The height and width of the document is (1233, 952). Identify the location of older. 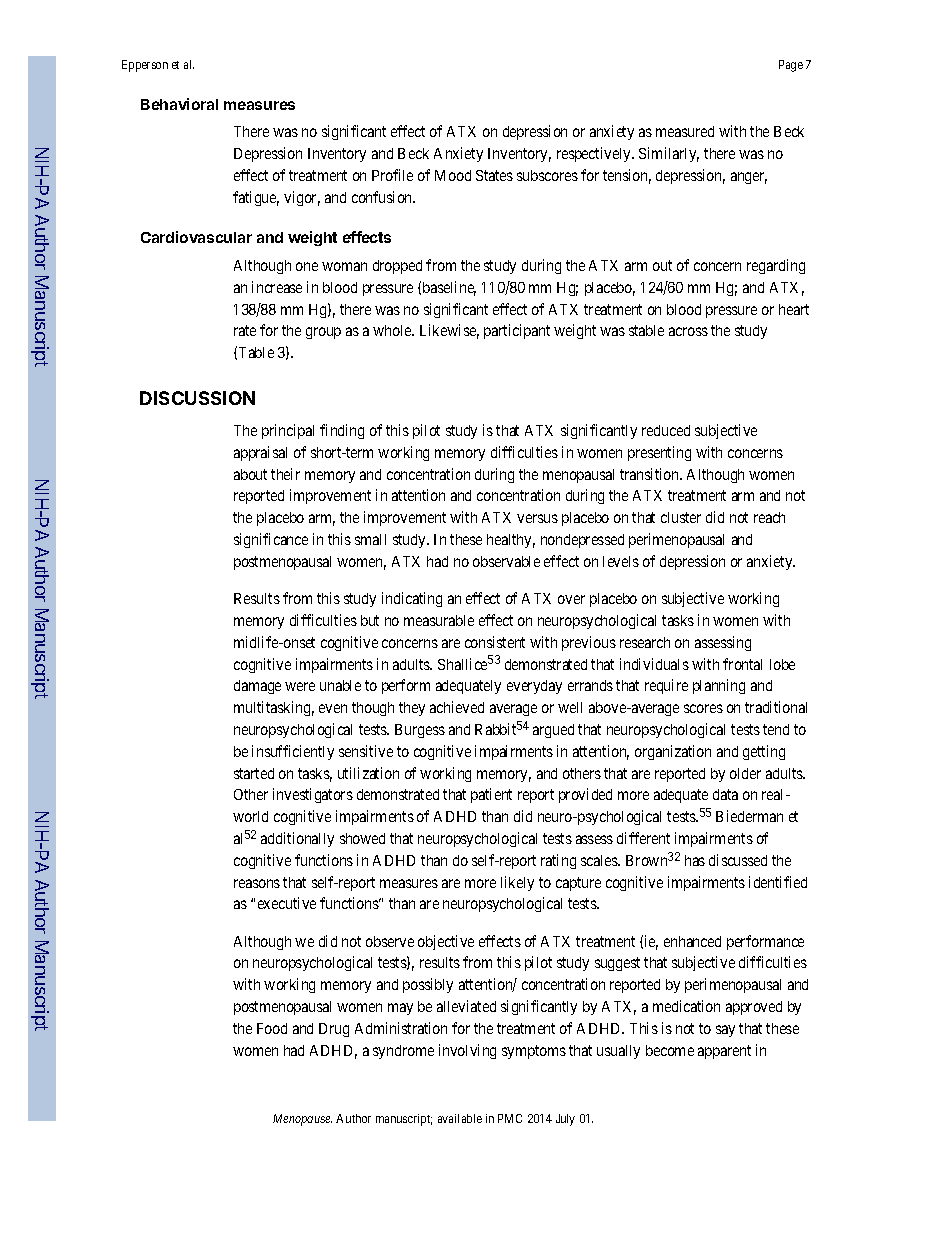
(745, 773).
